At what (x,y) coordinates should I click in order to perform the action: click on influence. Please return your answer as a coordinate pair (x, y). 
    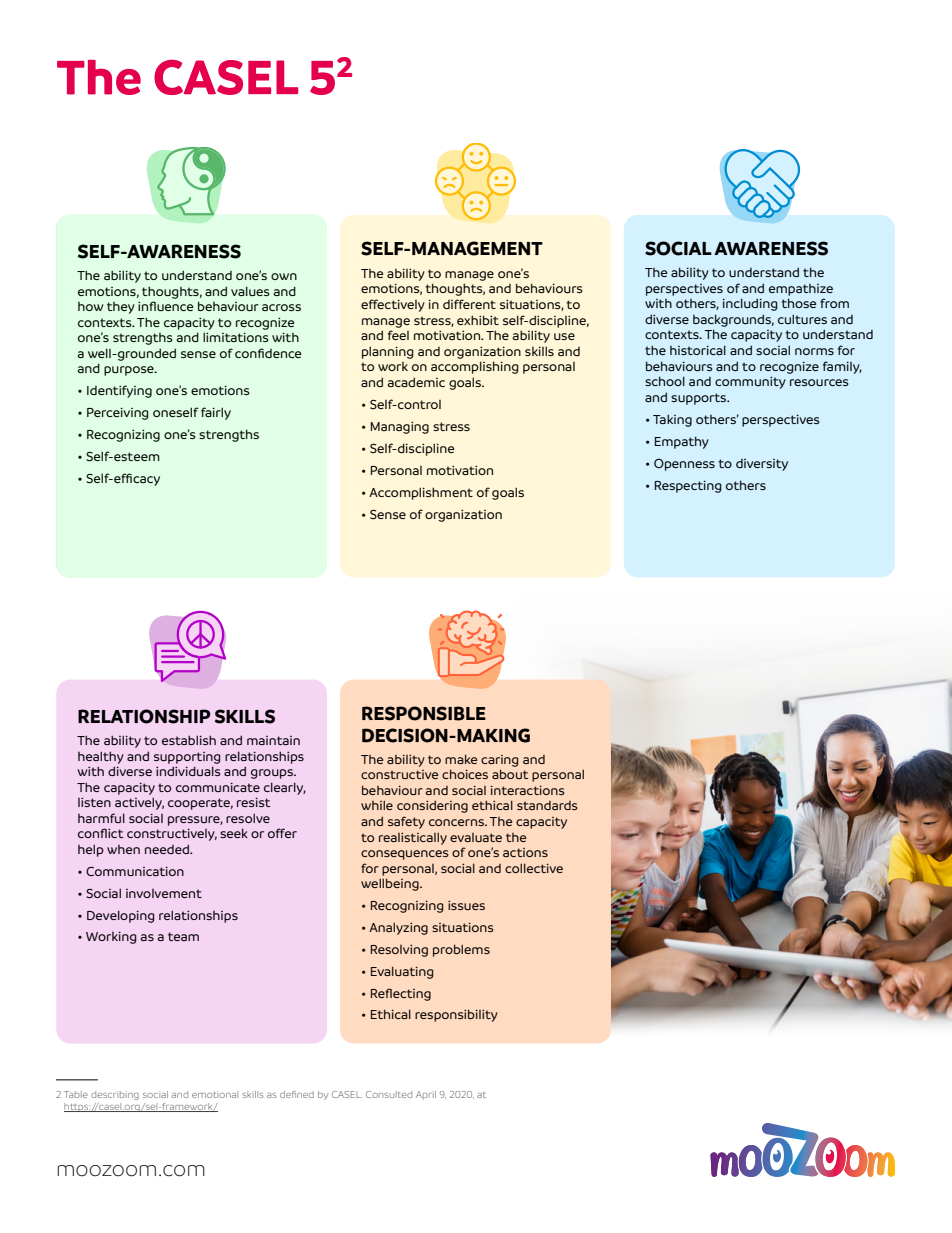
    Looking at the image, I should click on (165, 306).
